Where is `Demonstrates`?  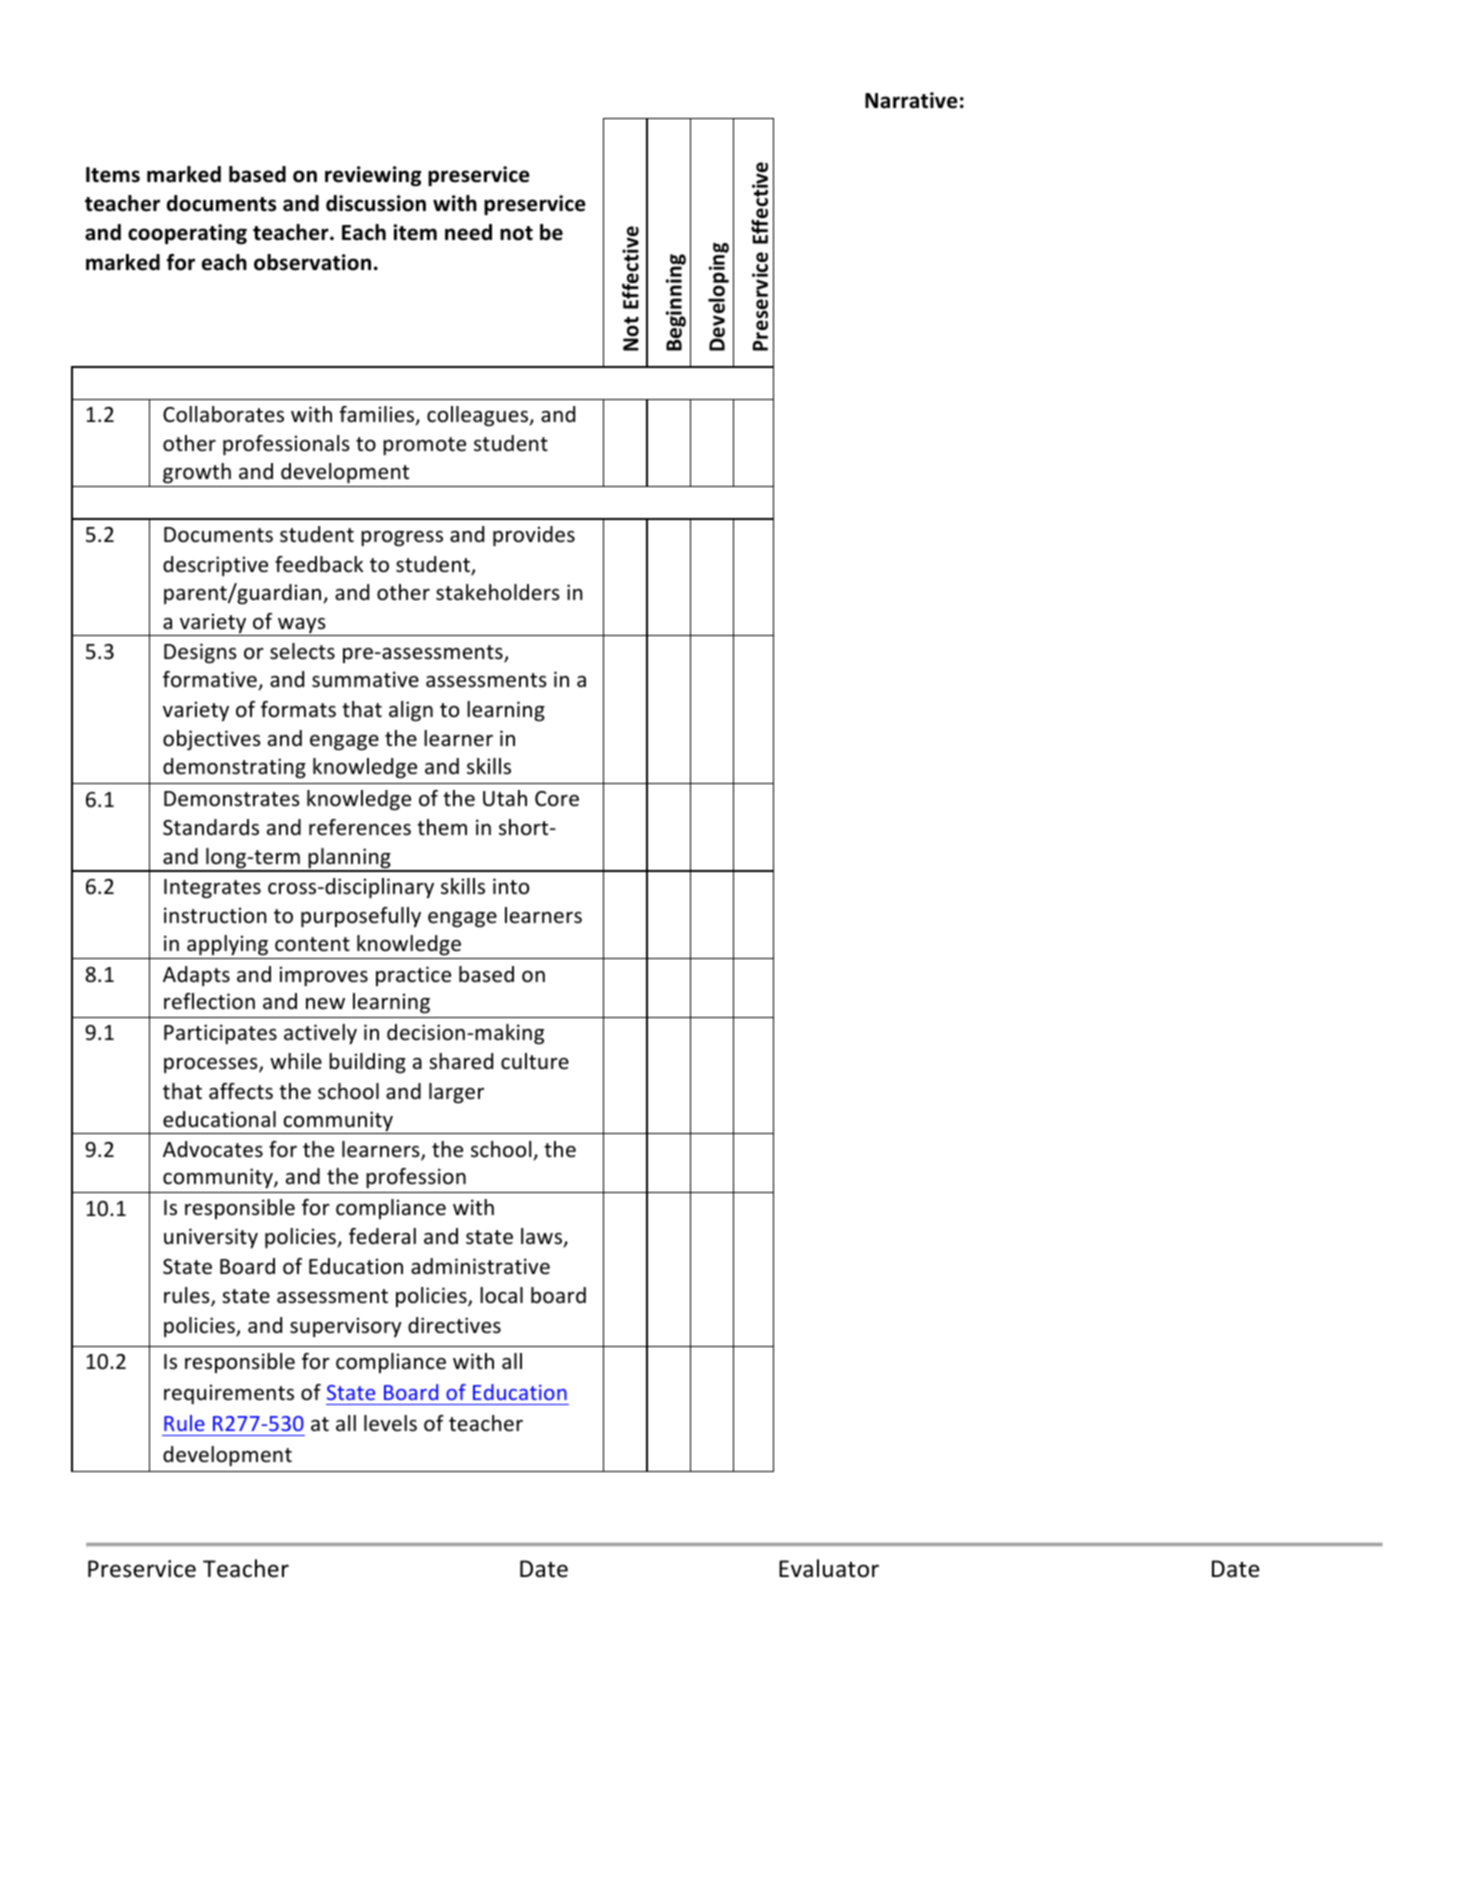 Demonstrates is located at coordinates (232, 799).
